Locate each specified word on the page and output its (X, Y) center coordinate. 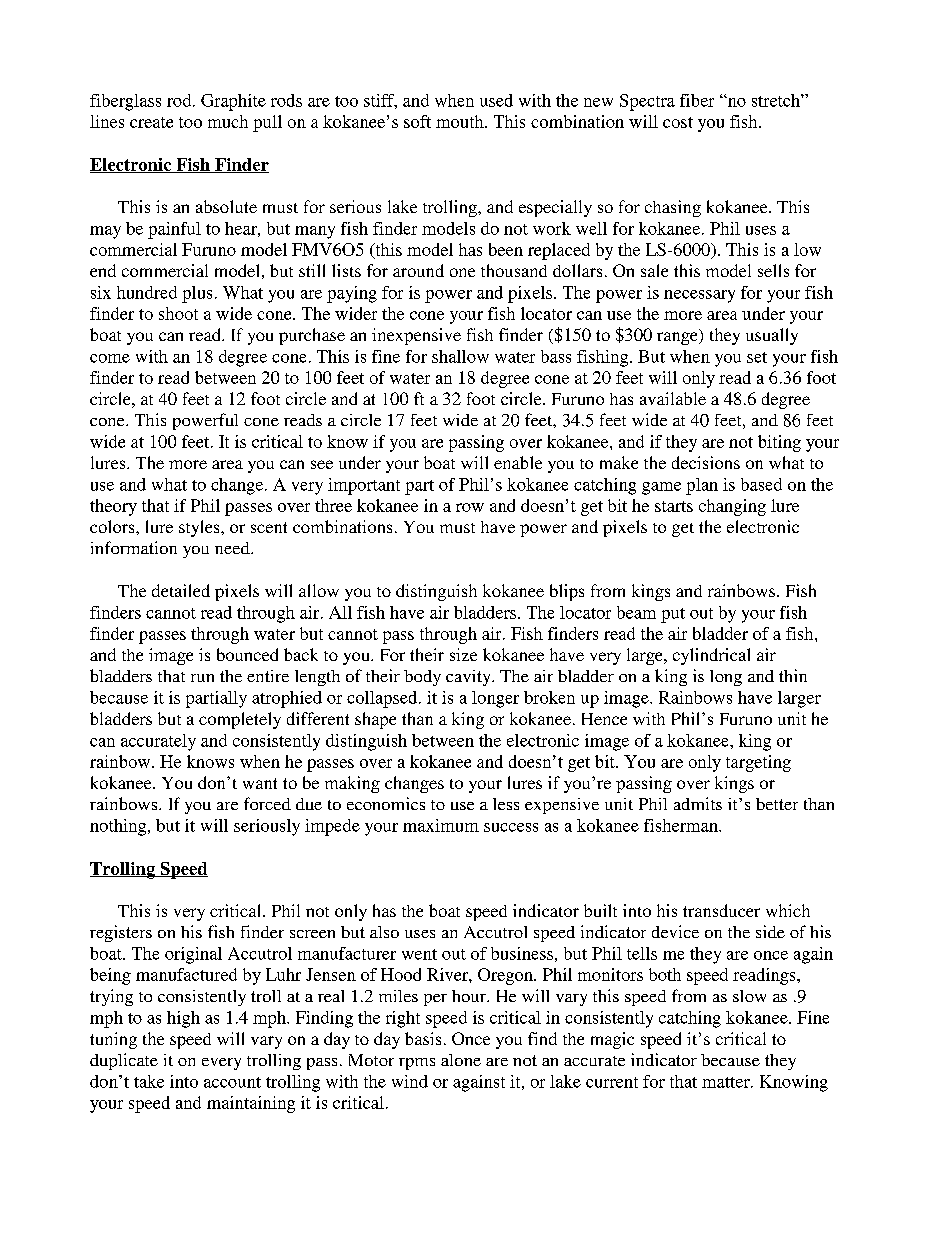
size (463, 654)
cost (678, 122)
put (673, 615)
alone (461, 1060)
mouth (461, 121)
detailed (181, 590)
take (149, 1081)
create (151, 122)
